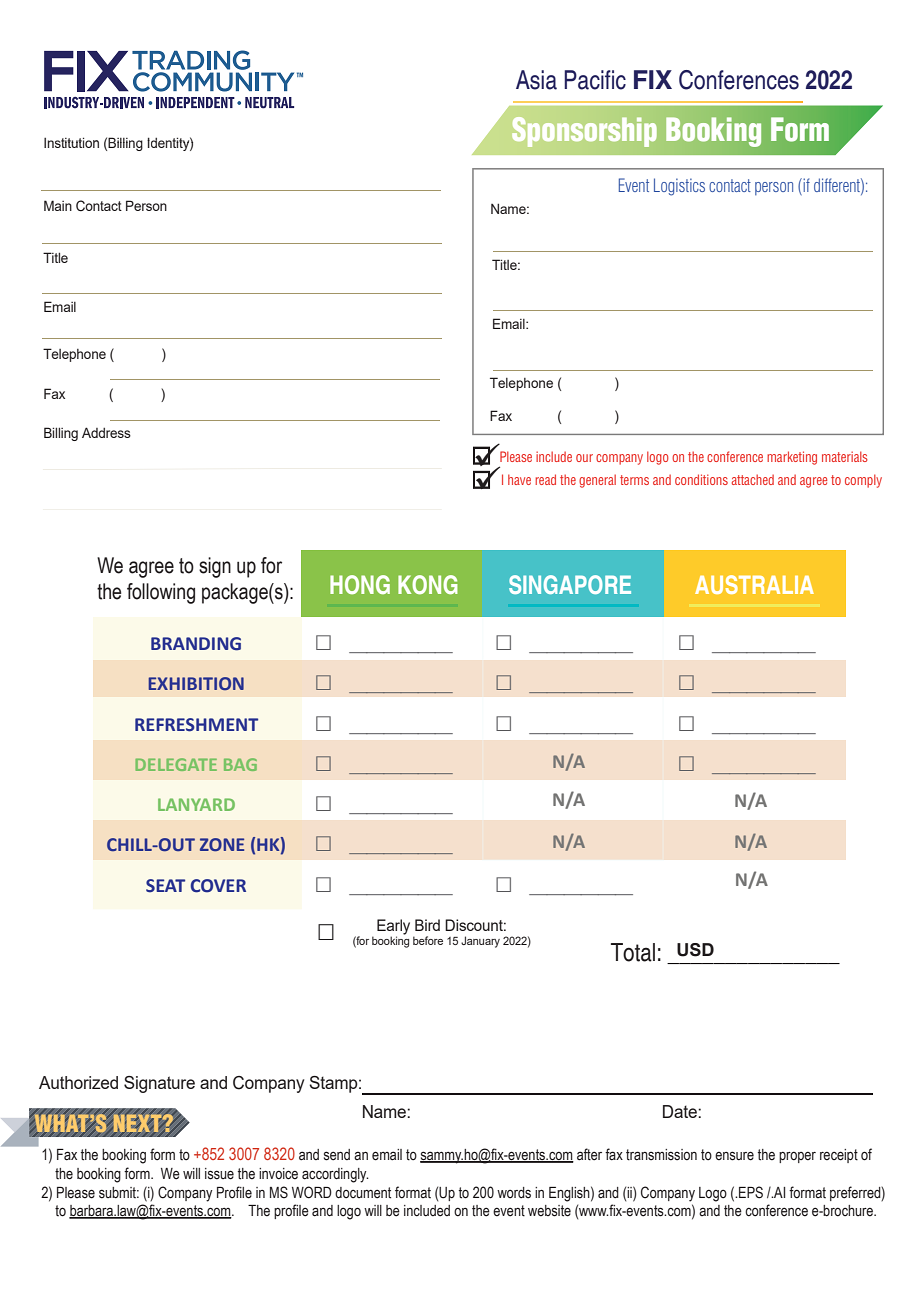  Describe the element at coordinates (58, 205) in the screenshot. I see `Main` at that location.
